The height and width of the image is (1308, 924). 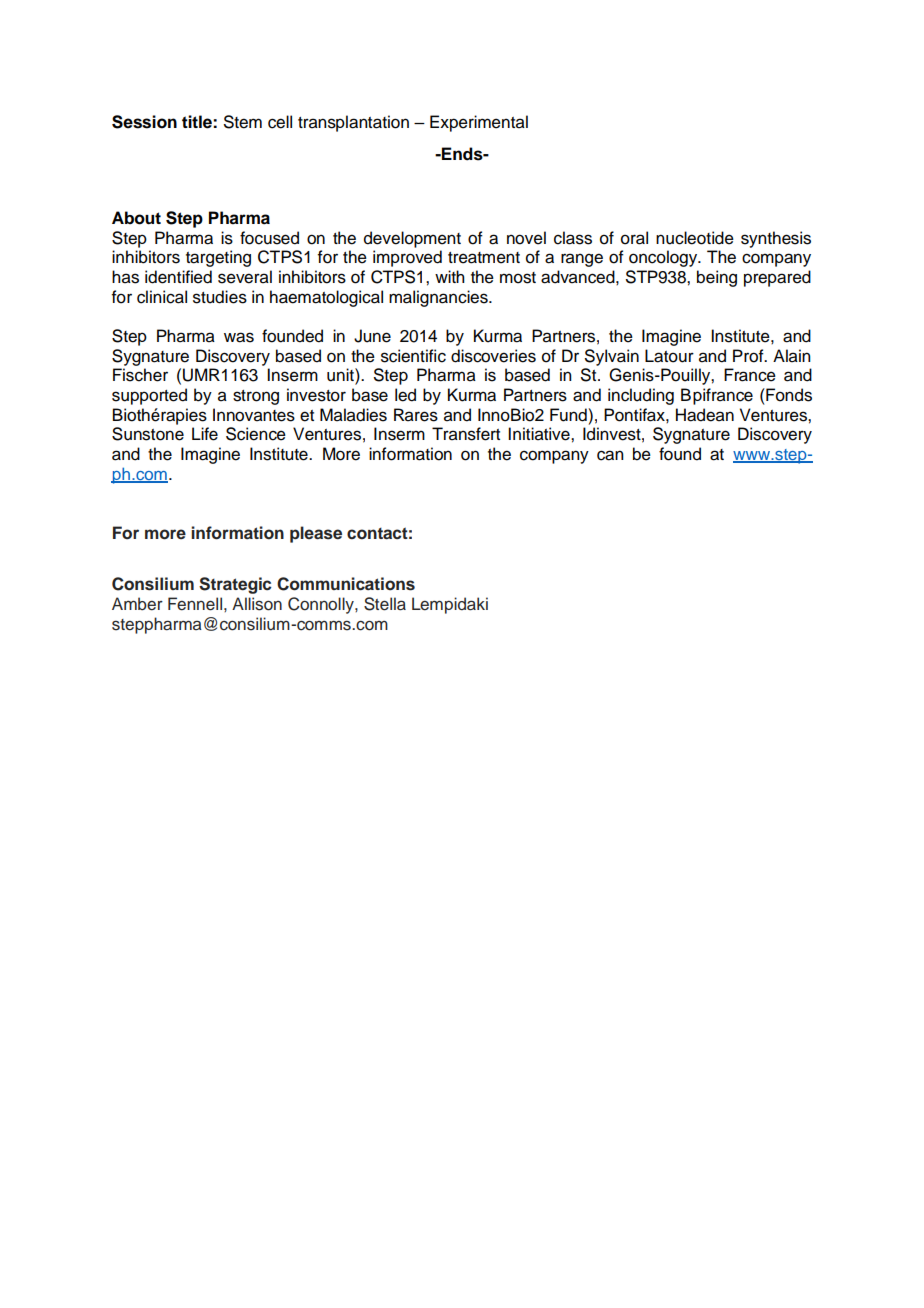 What do you see at coordinates (140, 375) in the image?
I see `Fischer` at bounding box center [140, 375].
